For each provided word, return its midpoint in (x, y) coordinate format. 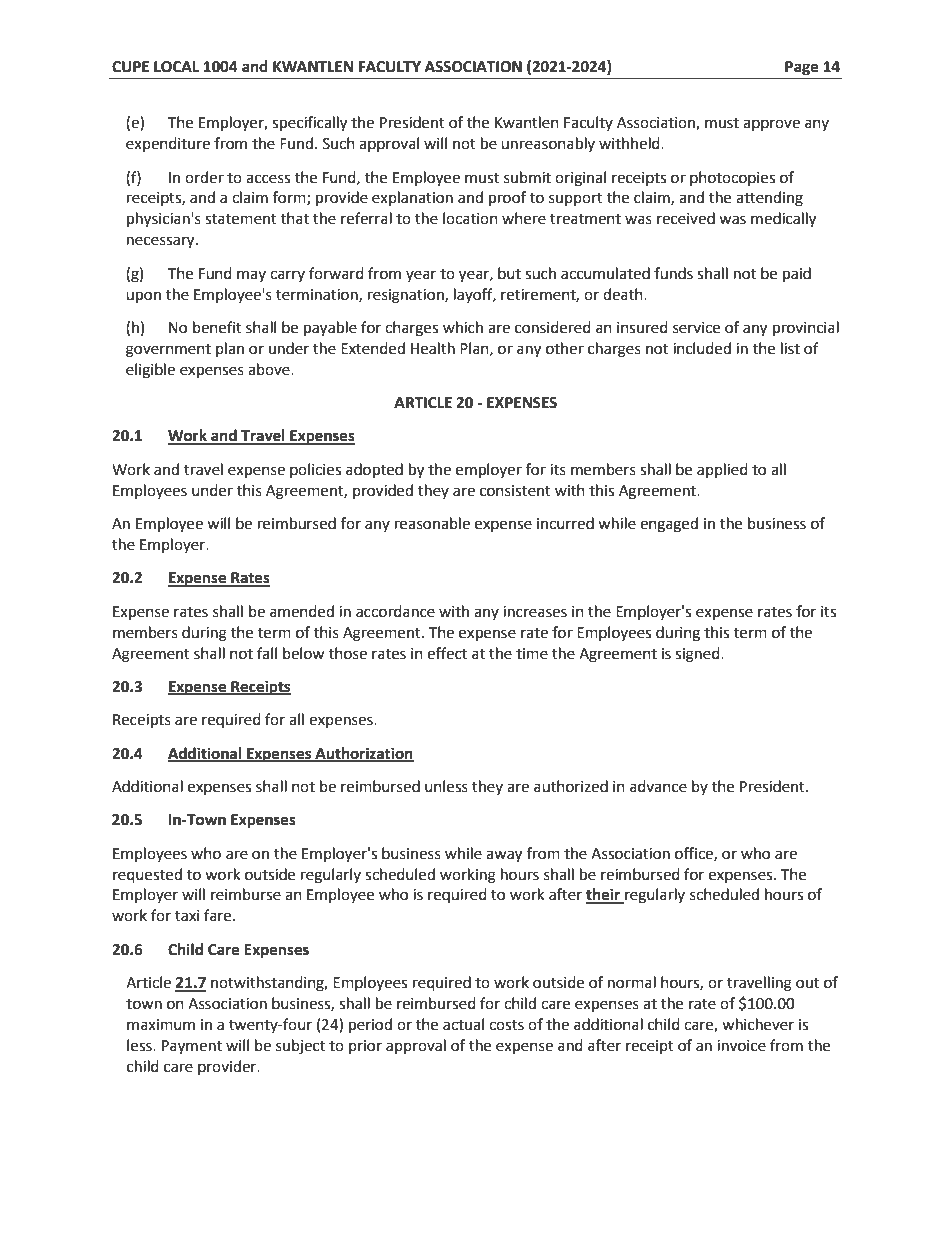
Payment (192, 1047)
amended (302, 611)
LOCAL (176, 67)
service (696, 328)
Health (433, 348)
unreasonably (548, 144)
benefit (217, 327)
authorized (571, 786)
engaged (669, 525)
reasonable (432, 523)
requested (147, 876)
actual (463, 1024)
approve (771, 125)
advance (658, 786)
